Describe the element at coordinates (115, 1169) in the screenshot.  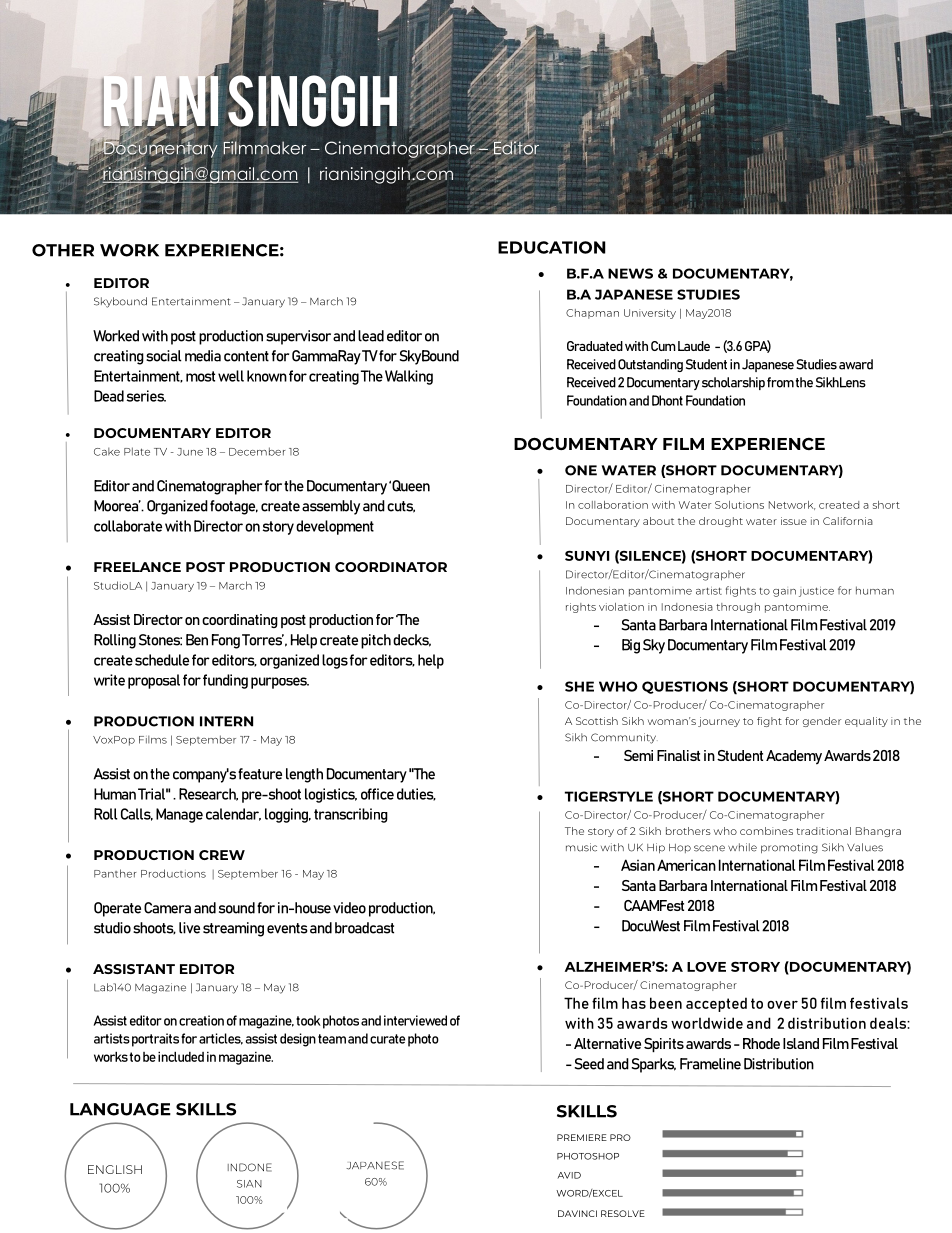
I see `ENGLISH` at that location.
